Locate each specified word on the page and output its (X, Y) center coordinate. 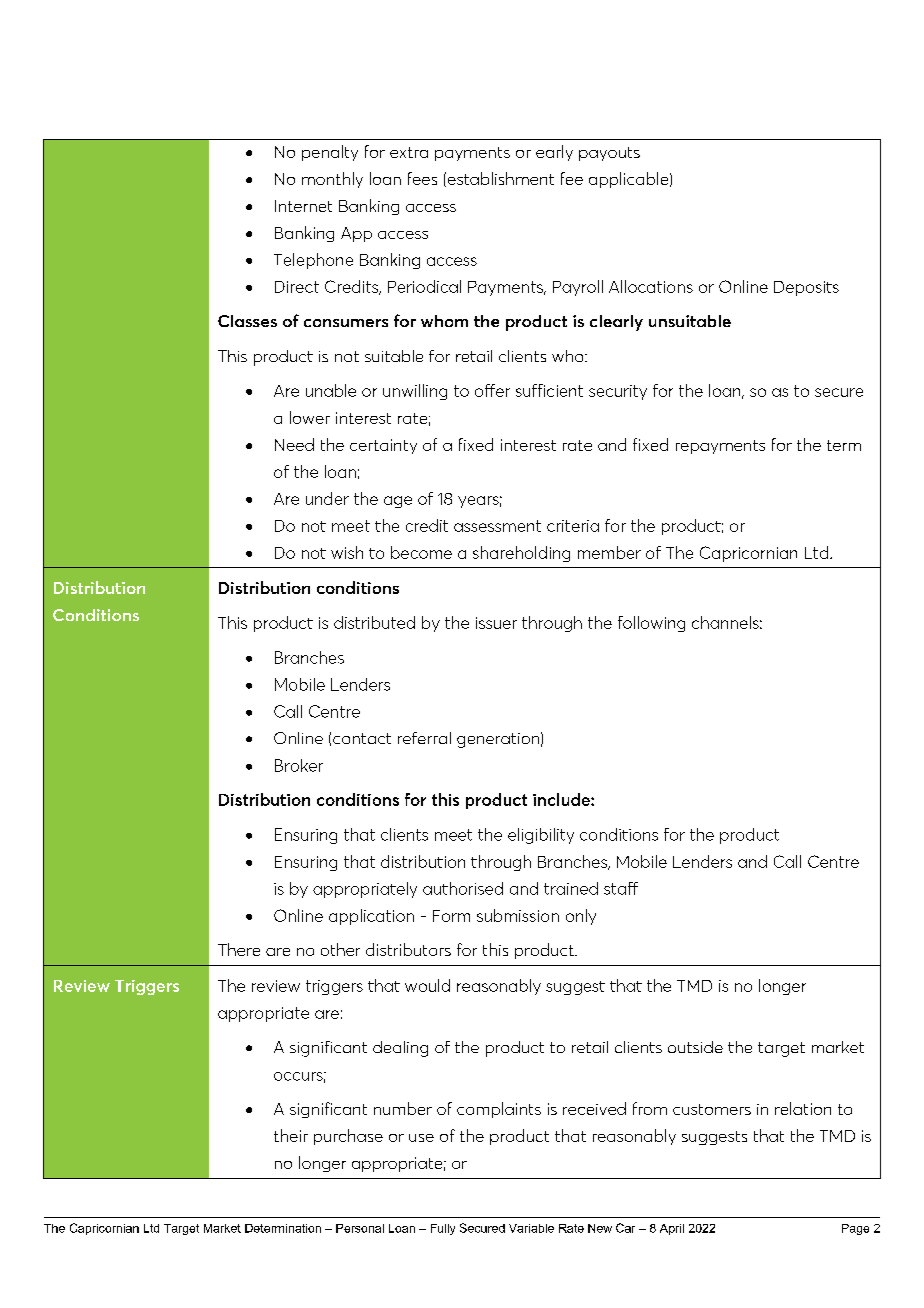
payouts (609, 154)
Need (294, 444)
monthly (332, 180)
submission (518, 915)
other (340, 949)
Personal (360, 1228)
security (618, 392)
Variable (531, 1228)
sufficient (549, 390)
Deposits (806, 288)
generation (498, 740)
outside (695, 1047)
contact (362, 738)
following (651, 624)
